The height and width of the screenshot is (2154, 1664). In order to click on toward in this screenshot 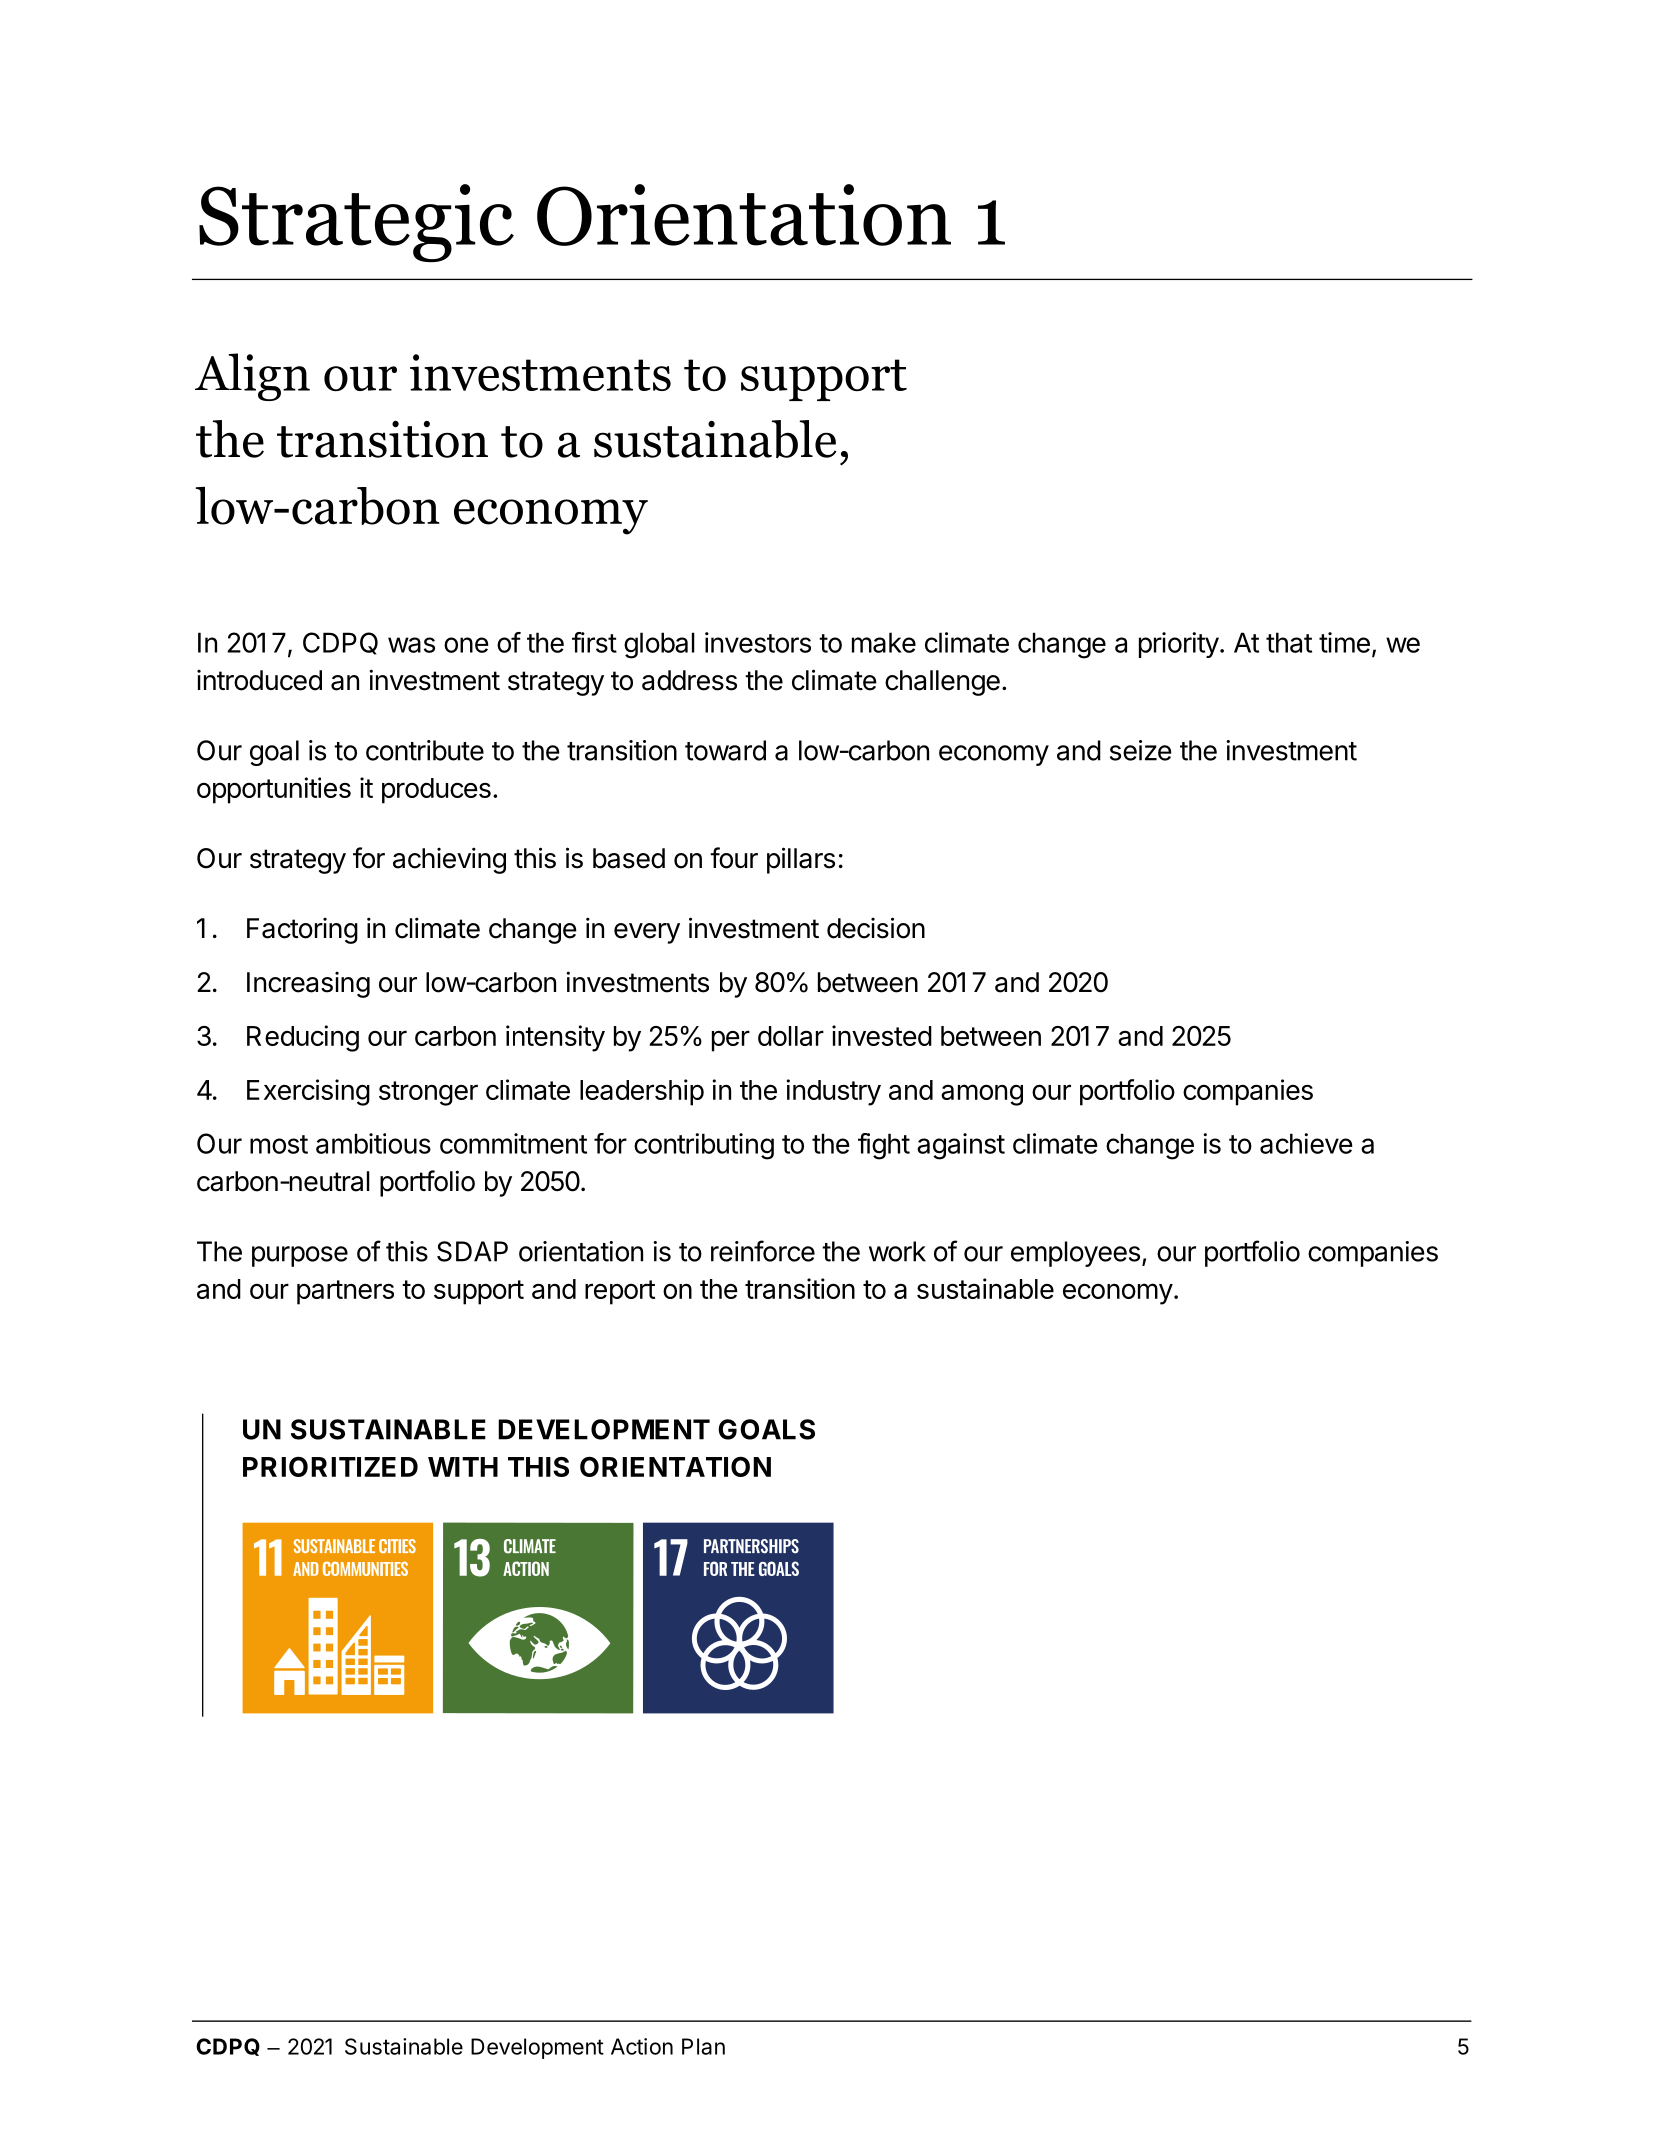, I will do `click(725, 750)`.
